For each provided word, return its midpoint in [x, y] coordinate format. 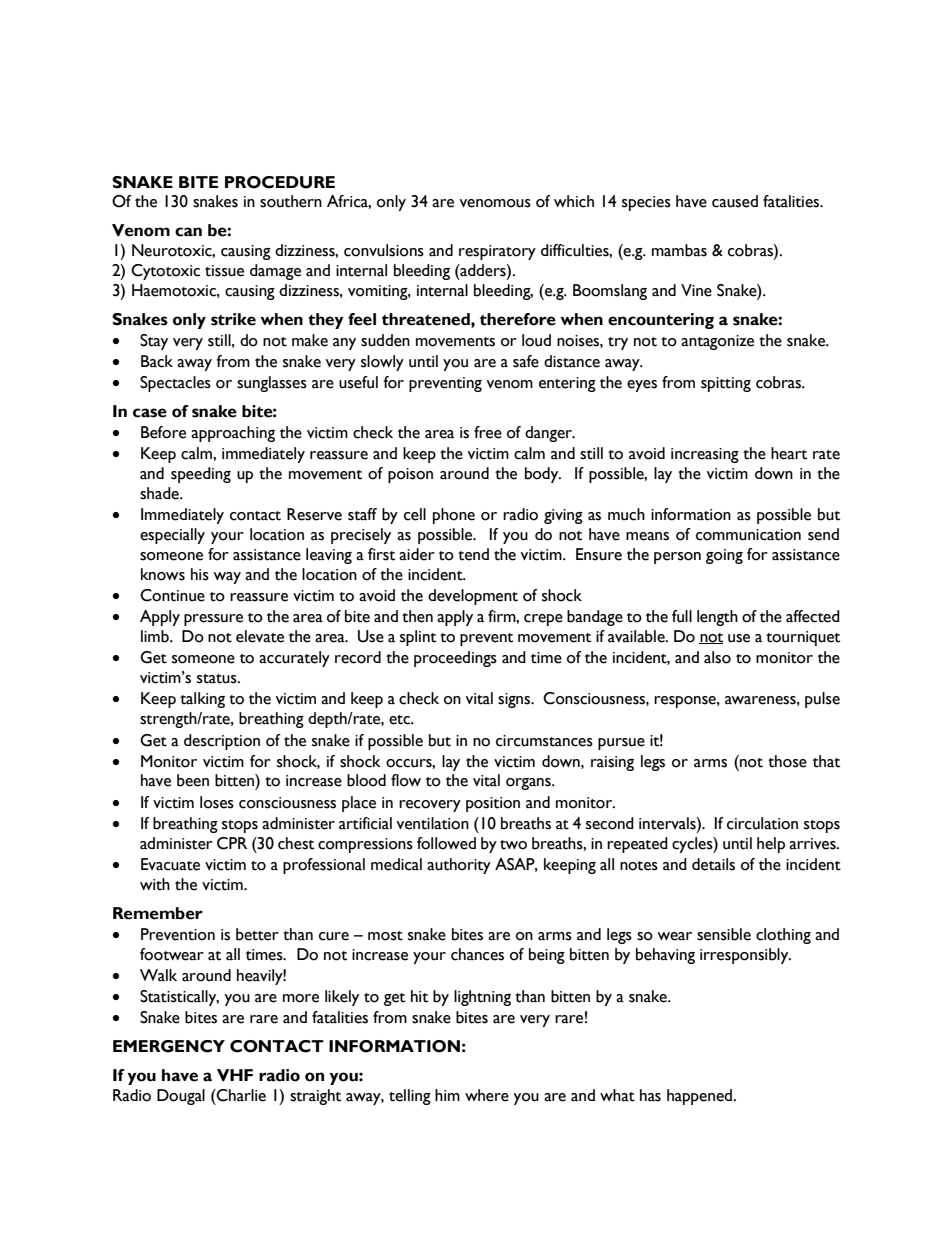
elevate [260, 636]
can [188, 232]
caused [735, 201]
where [487, 1095]
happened [699, 1097]
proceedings [455, 659]
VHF [235, 1075]
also [717, 657]
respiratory [497, 252]
